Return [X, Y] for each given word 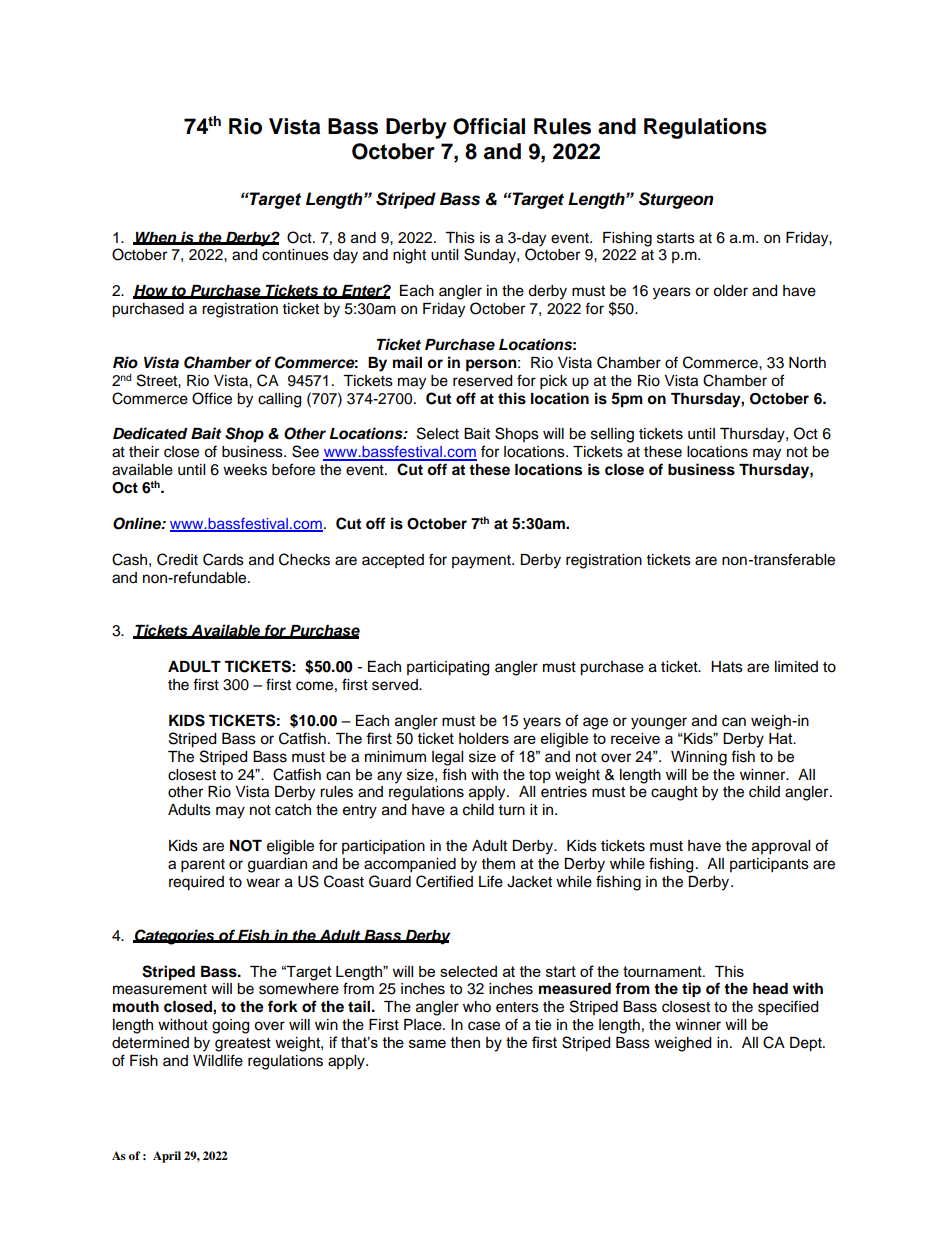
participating [448, 668]
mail [407, 362]
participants [769, 865]
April [167, 1157]
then [465, 1042]
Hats [727, 667]
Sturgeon [676, 200]
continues [295, 255]
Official [489, 126]
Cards [223, 559]
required [196, 883]
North [807, 363]
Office [212, 398]
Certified [444, 881]
